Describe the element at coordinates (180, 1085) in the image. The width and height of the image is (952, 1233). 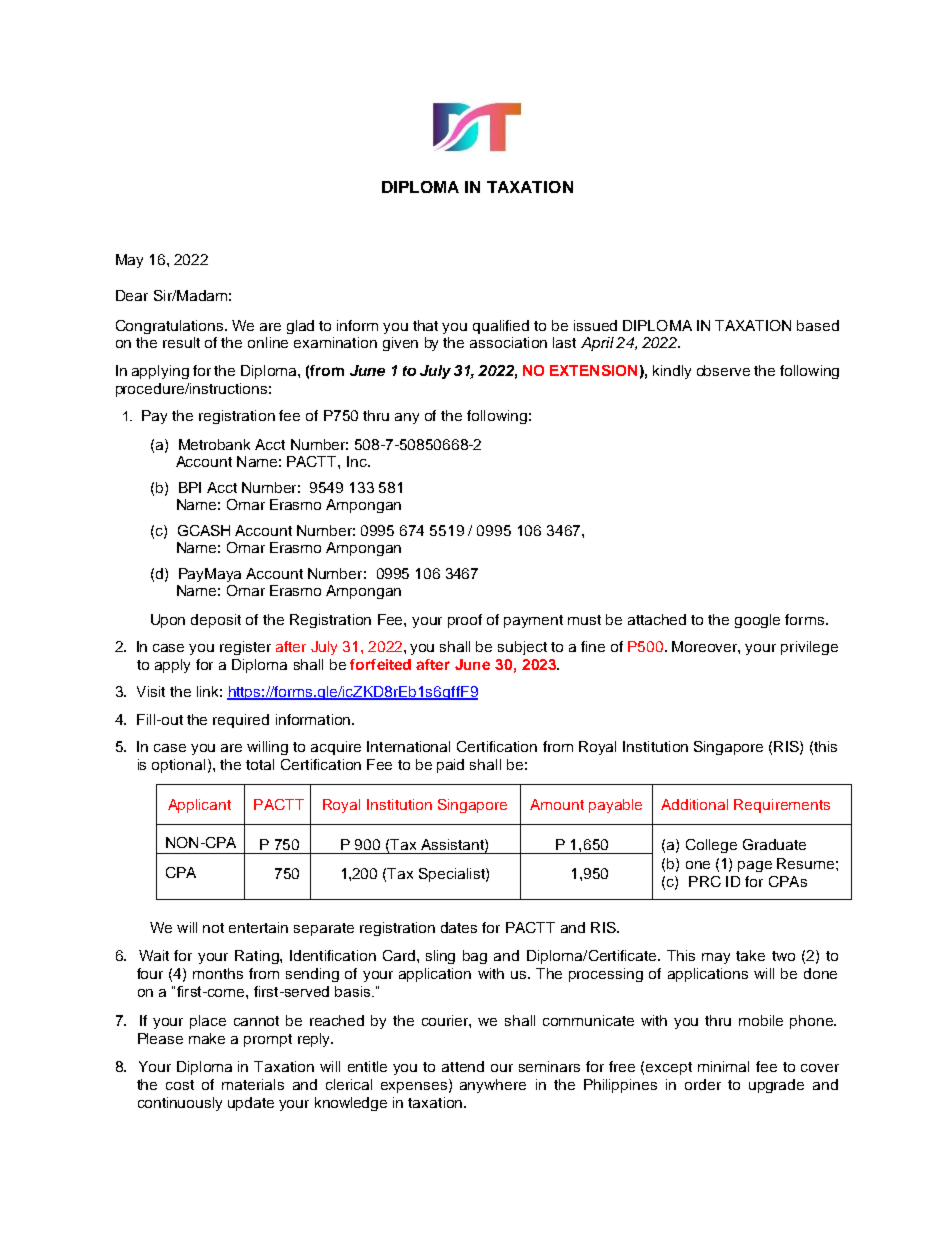
I see `cost` at that location.
